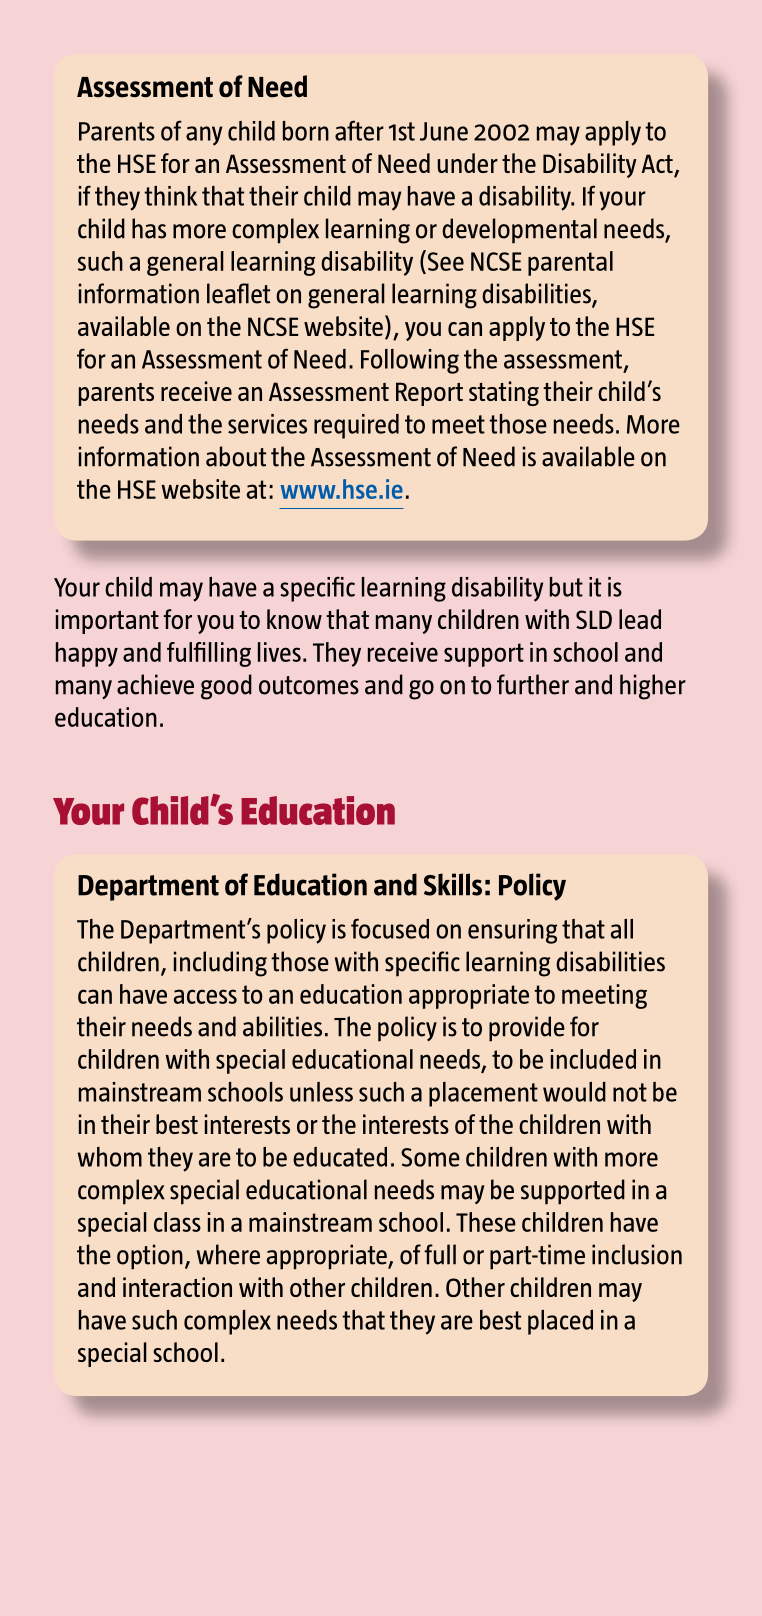 The image size is (762, 1616). Describe the element at coordinates (359, 130) in the document. I see `after` at that location.
